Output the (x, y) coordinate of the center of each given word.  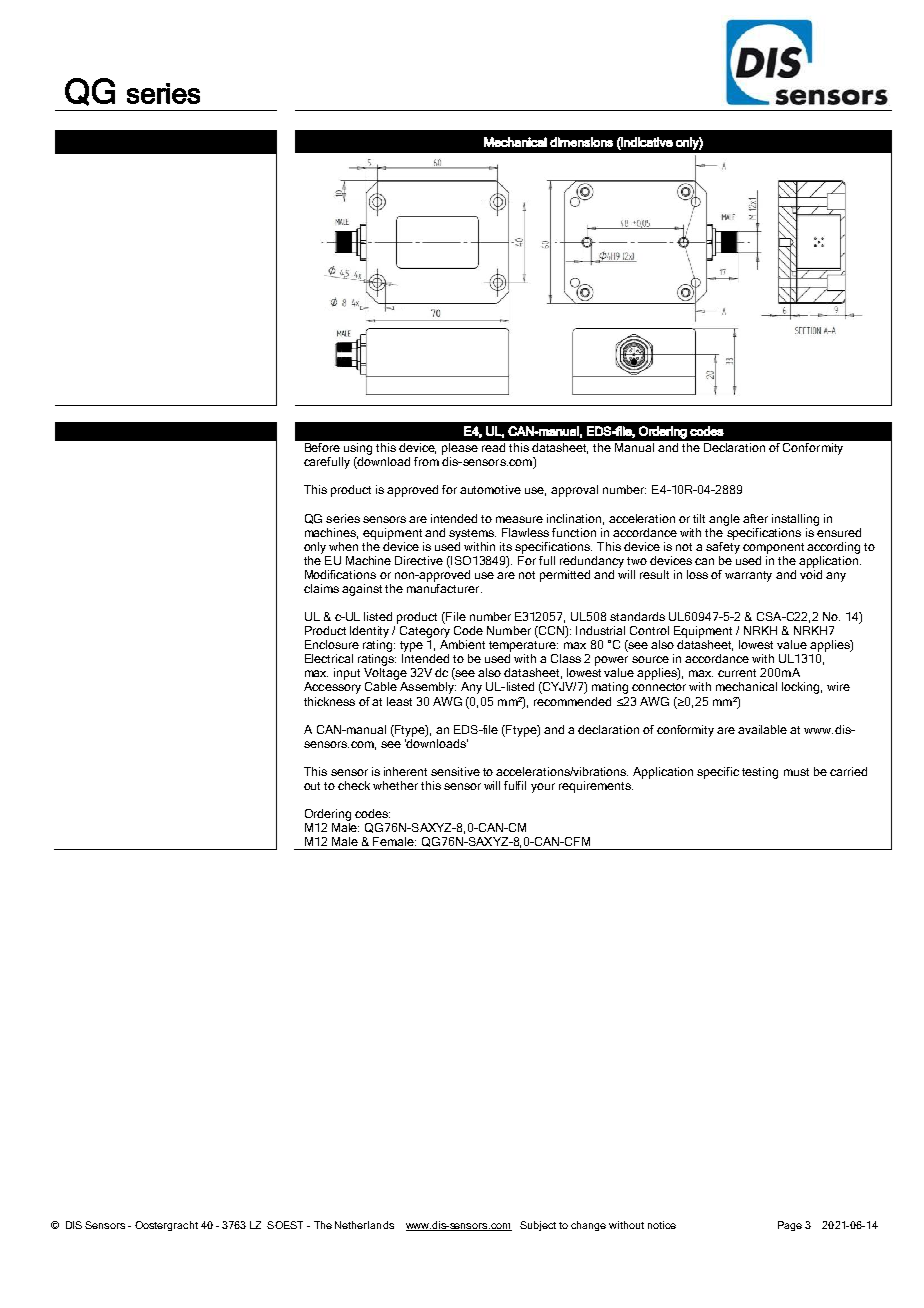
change (588, 1226)
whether (395, 785)
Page (790, 1226)
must (796, 772)
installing (795, 520)
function (574, 532)
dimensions (581, 142)
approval (574, 491)
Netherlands (364, 1225)
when (343, 546)
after (755, 518)
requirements (596, 787)
